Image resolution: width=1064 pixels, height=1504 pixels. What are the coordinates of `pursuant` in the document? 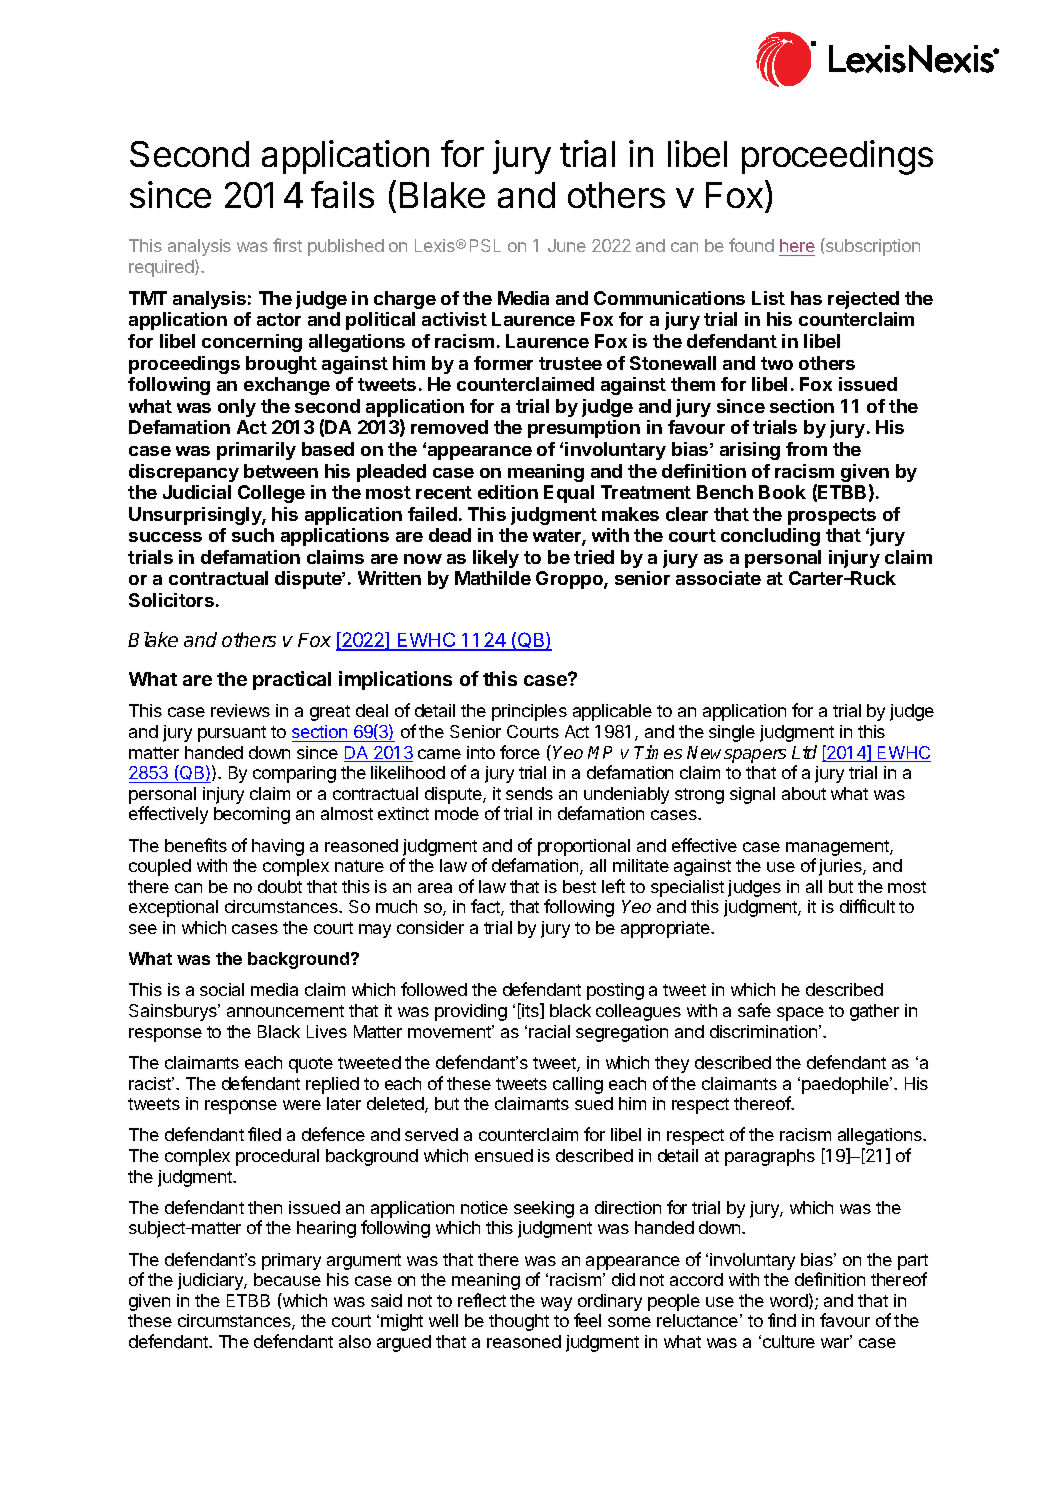 It's located at (232, 734).
